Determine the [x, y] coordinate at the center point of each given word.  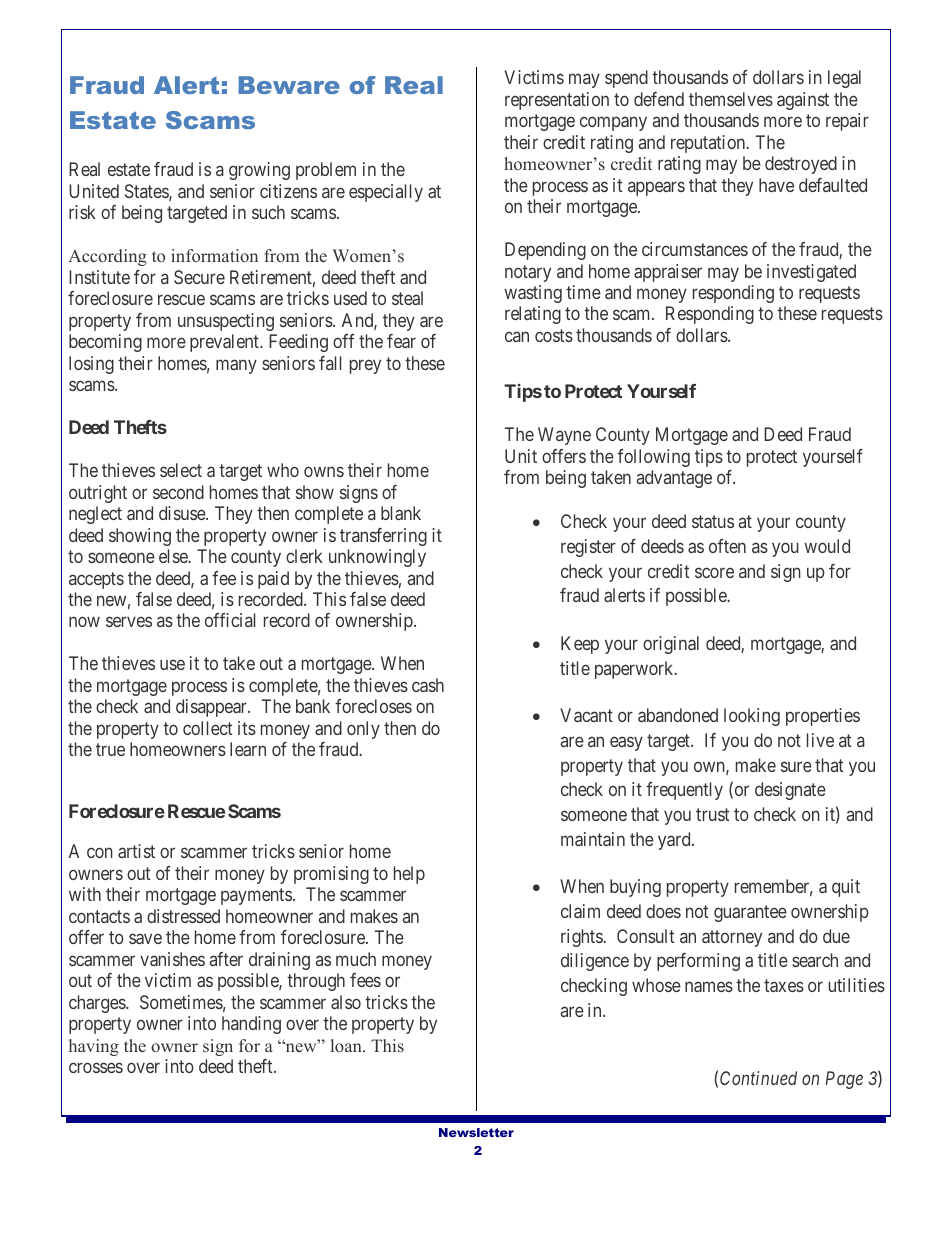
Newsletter [476, 1132]
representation [557, 101]
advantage [674, 479]
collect [207, 728]
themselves [731, 99]
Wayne [564, 436]
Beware [289, 85]
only [363, 730]
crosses [96, 1068]
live [820, 740]
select [181, 470]
